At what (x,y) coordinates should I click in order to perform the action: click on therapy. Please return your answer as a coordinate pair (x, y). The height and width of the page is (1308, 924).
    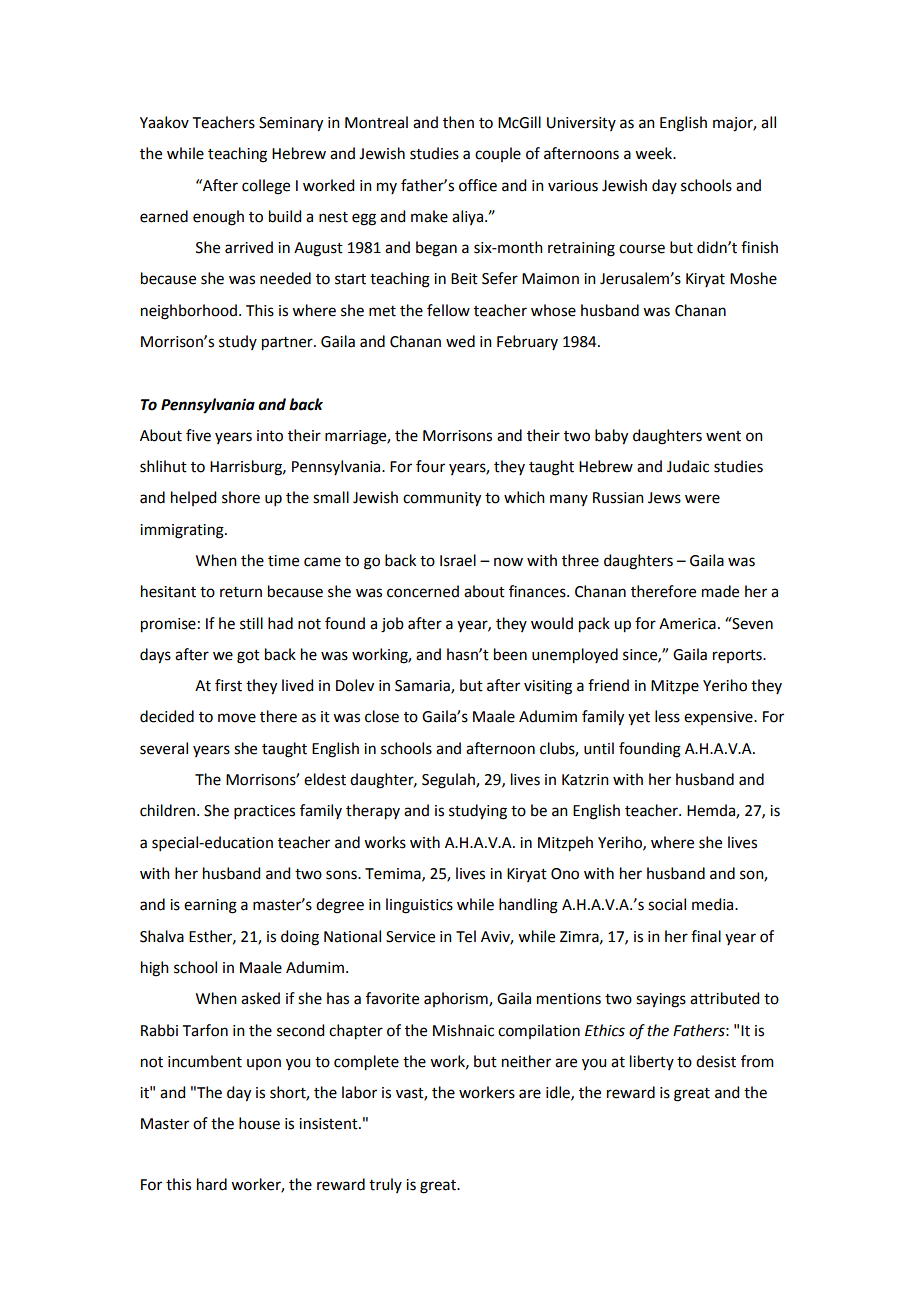
    Looking at the image, I should click on (373, 812).
